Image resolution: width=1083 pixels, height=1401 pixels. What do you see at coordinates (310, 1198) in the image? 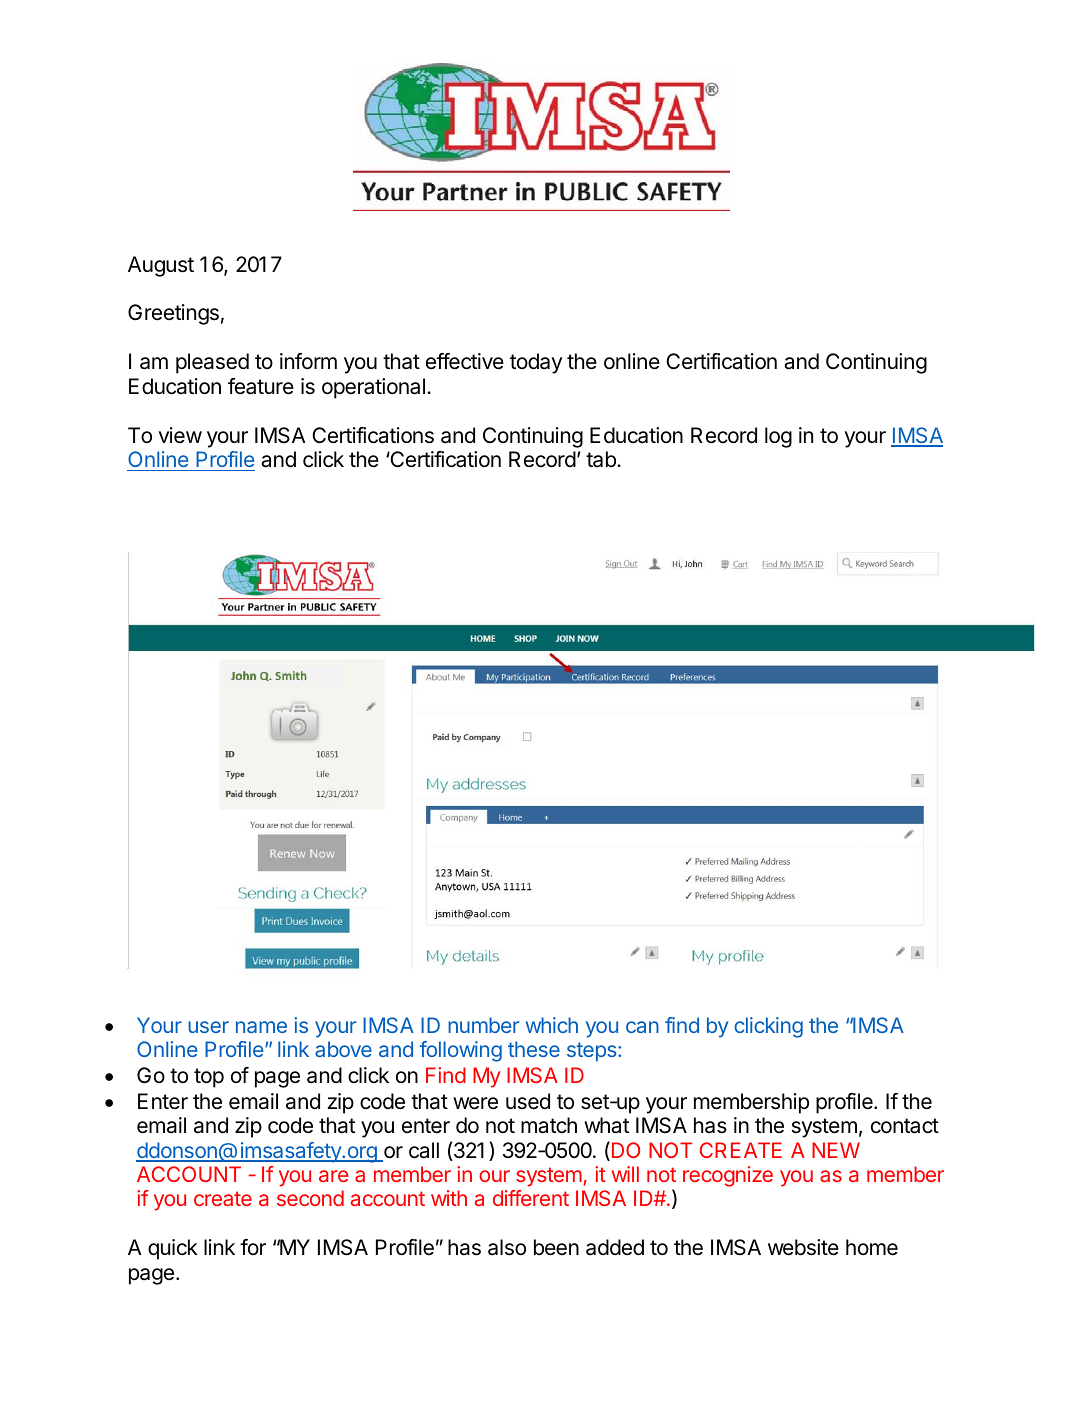
I see `second` at bounding box center [310, 1198].
